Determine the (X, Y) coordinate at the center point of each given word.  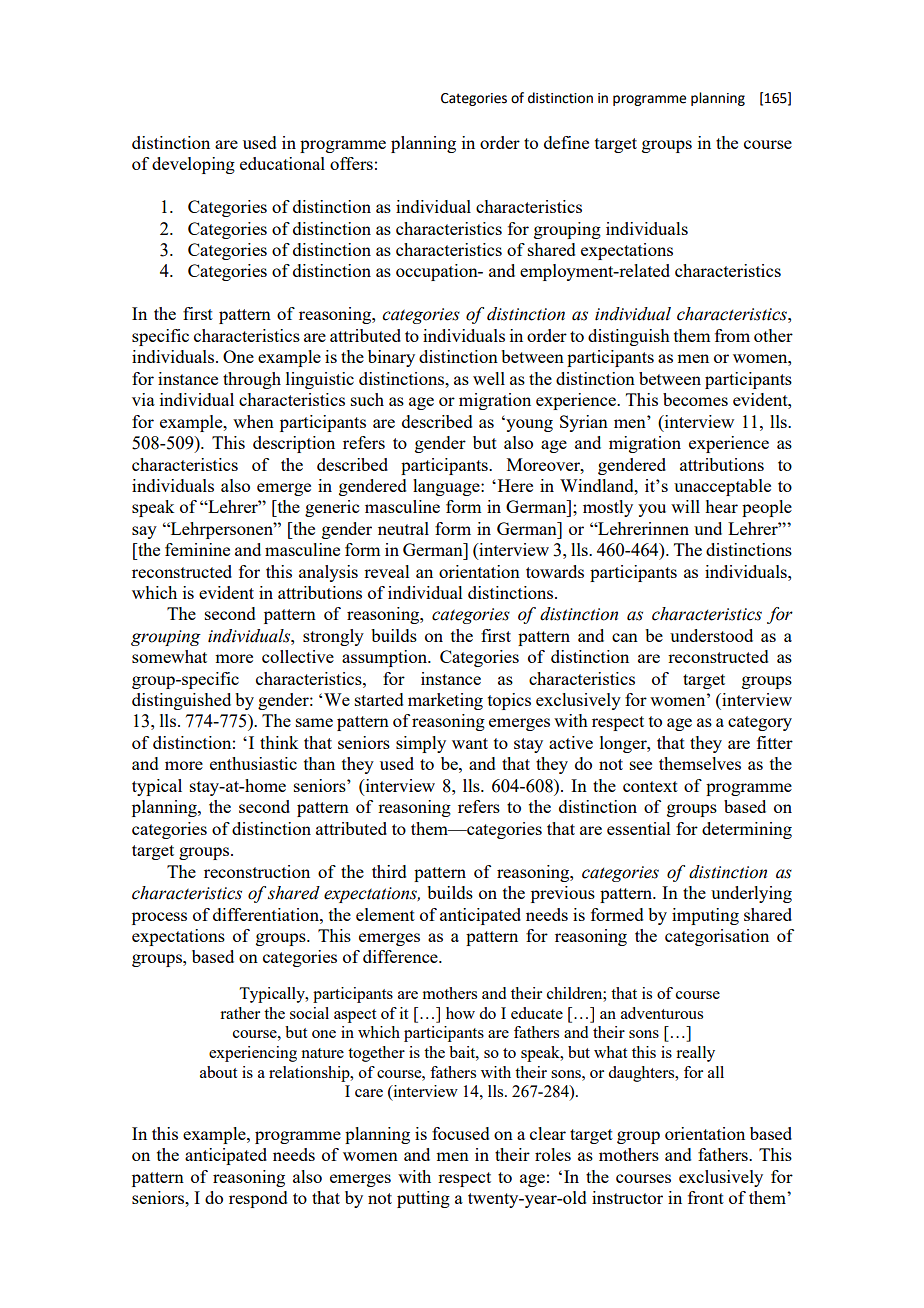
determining (747, 830)
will (685, 506)
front (706, 1197)
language (447, 487)
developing (193, 165)
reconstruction (257, 871)
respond (258, 1199)
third (389, 871)
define (566, 142)
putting (423, 1199)
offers (351, 163)
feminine (197, 549)
